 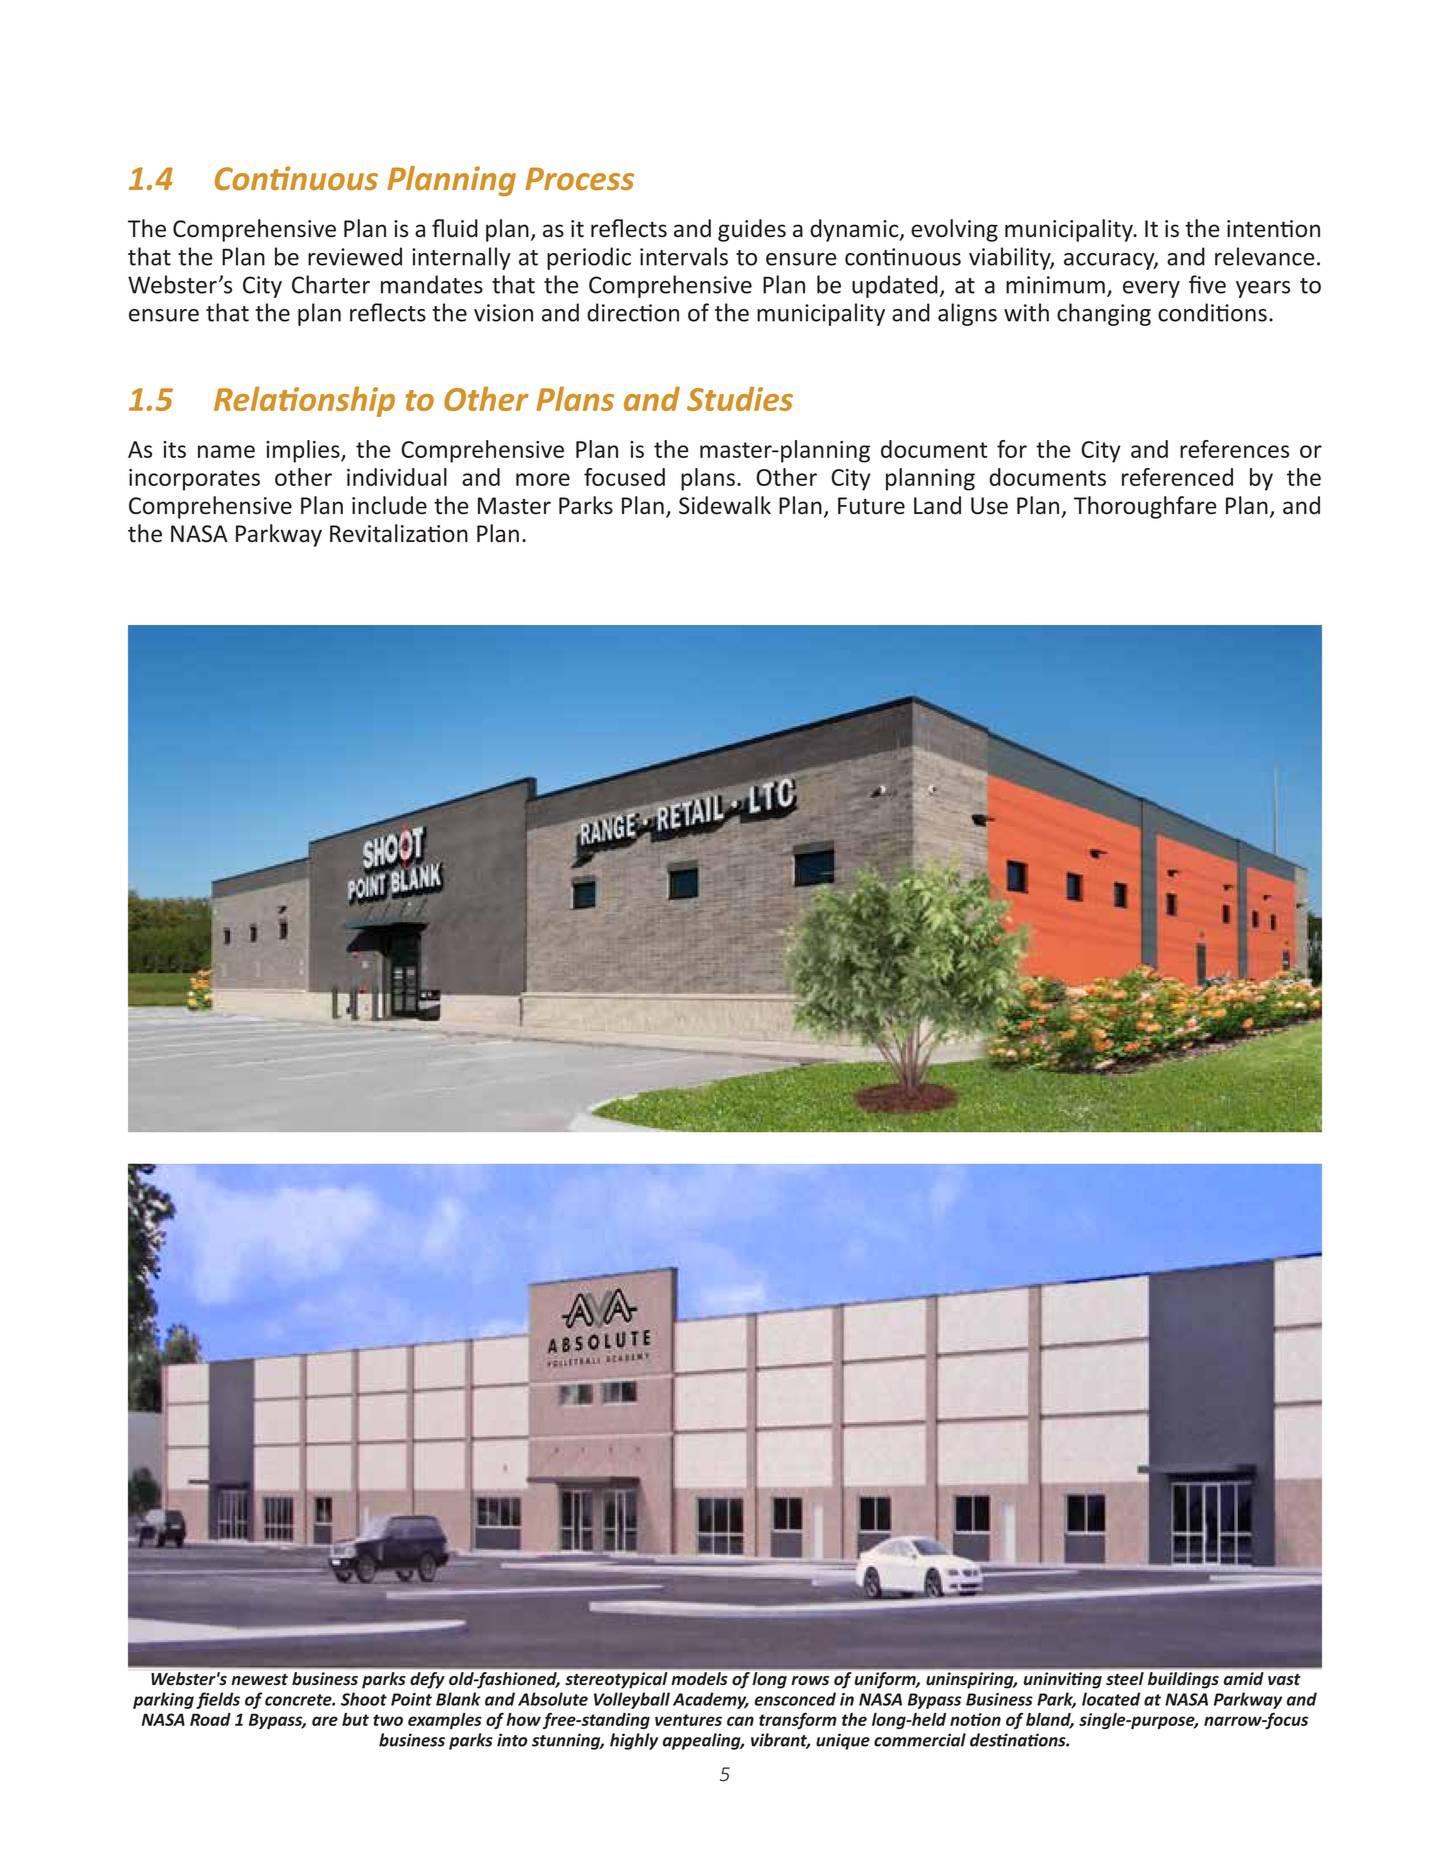 I want to click on steel, so click(x=1125, y=1678).
